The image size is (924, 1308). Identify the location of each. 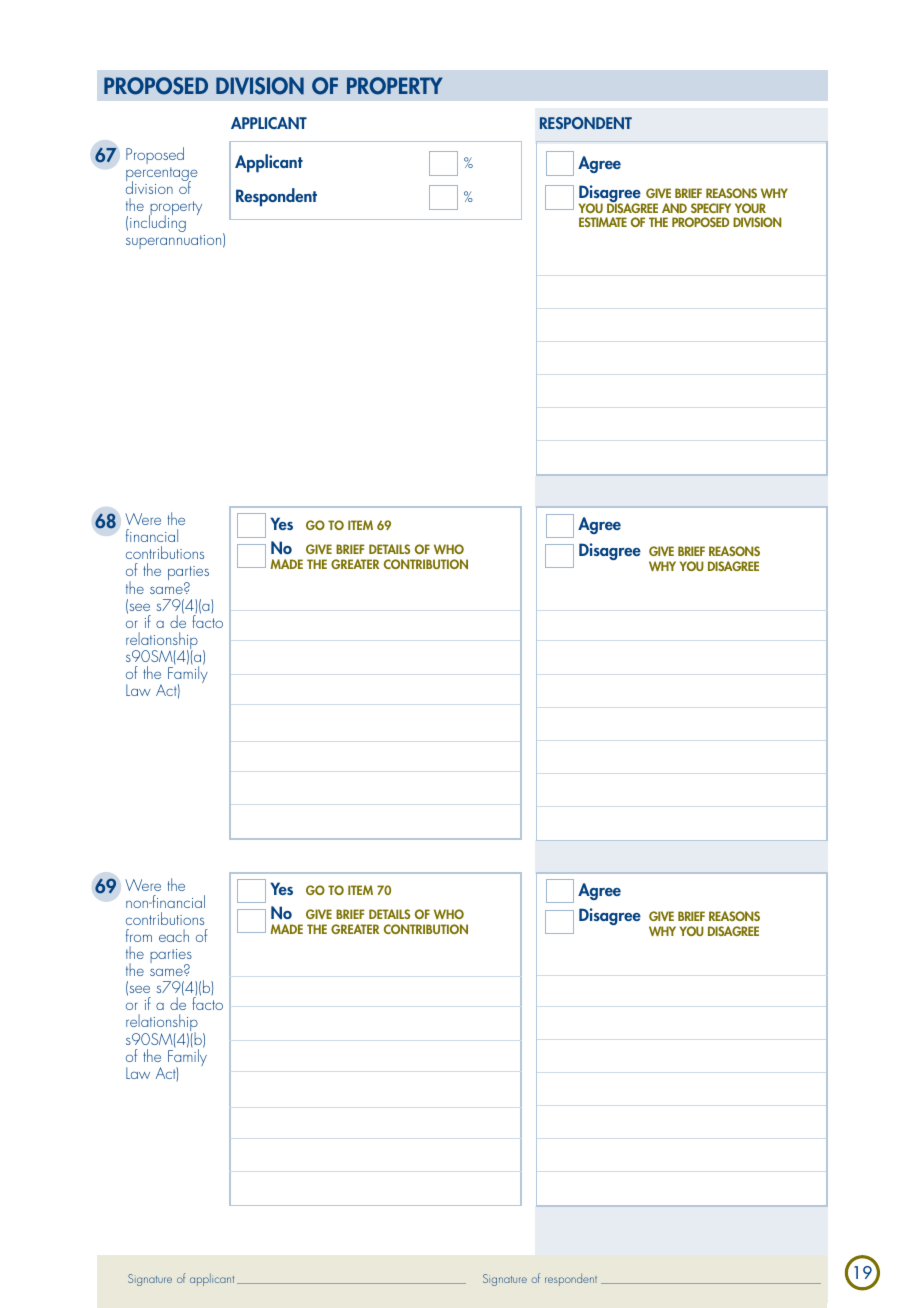
(174, 935).
